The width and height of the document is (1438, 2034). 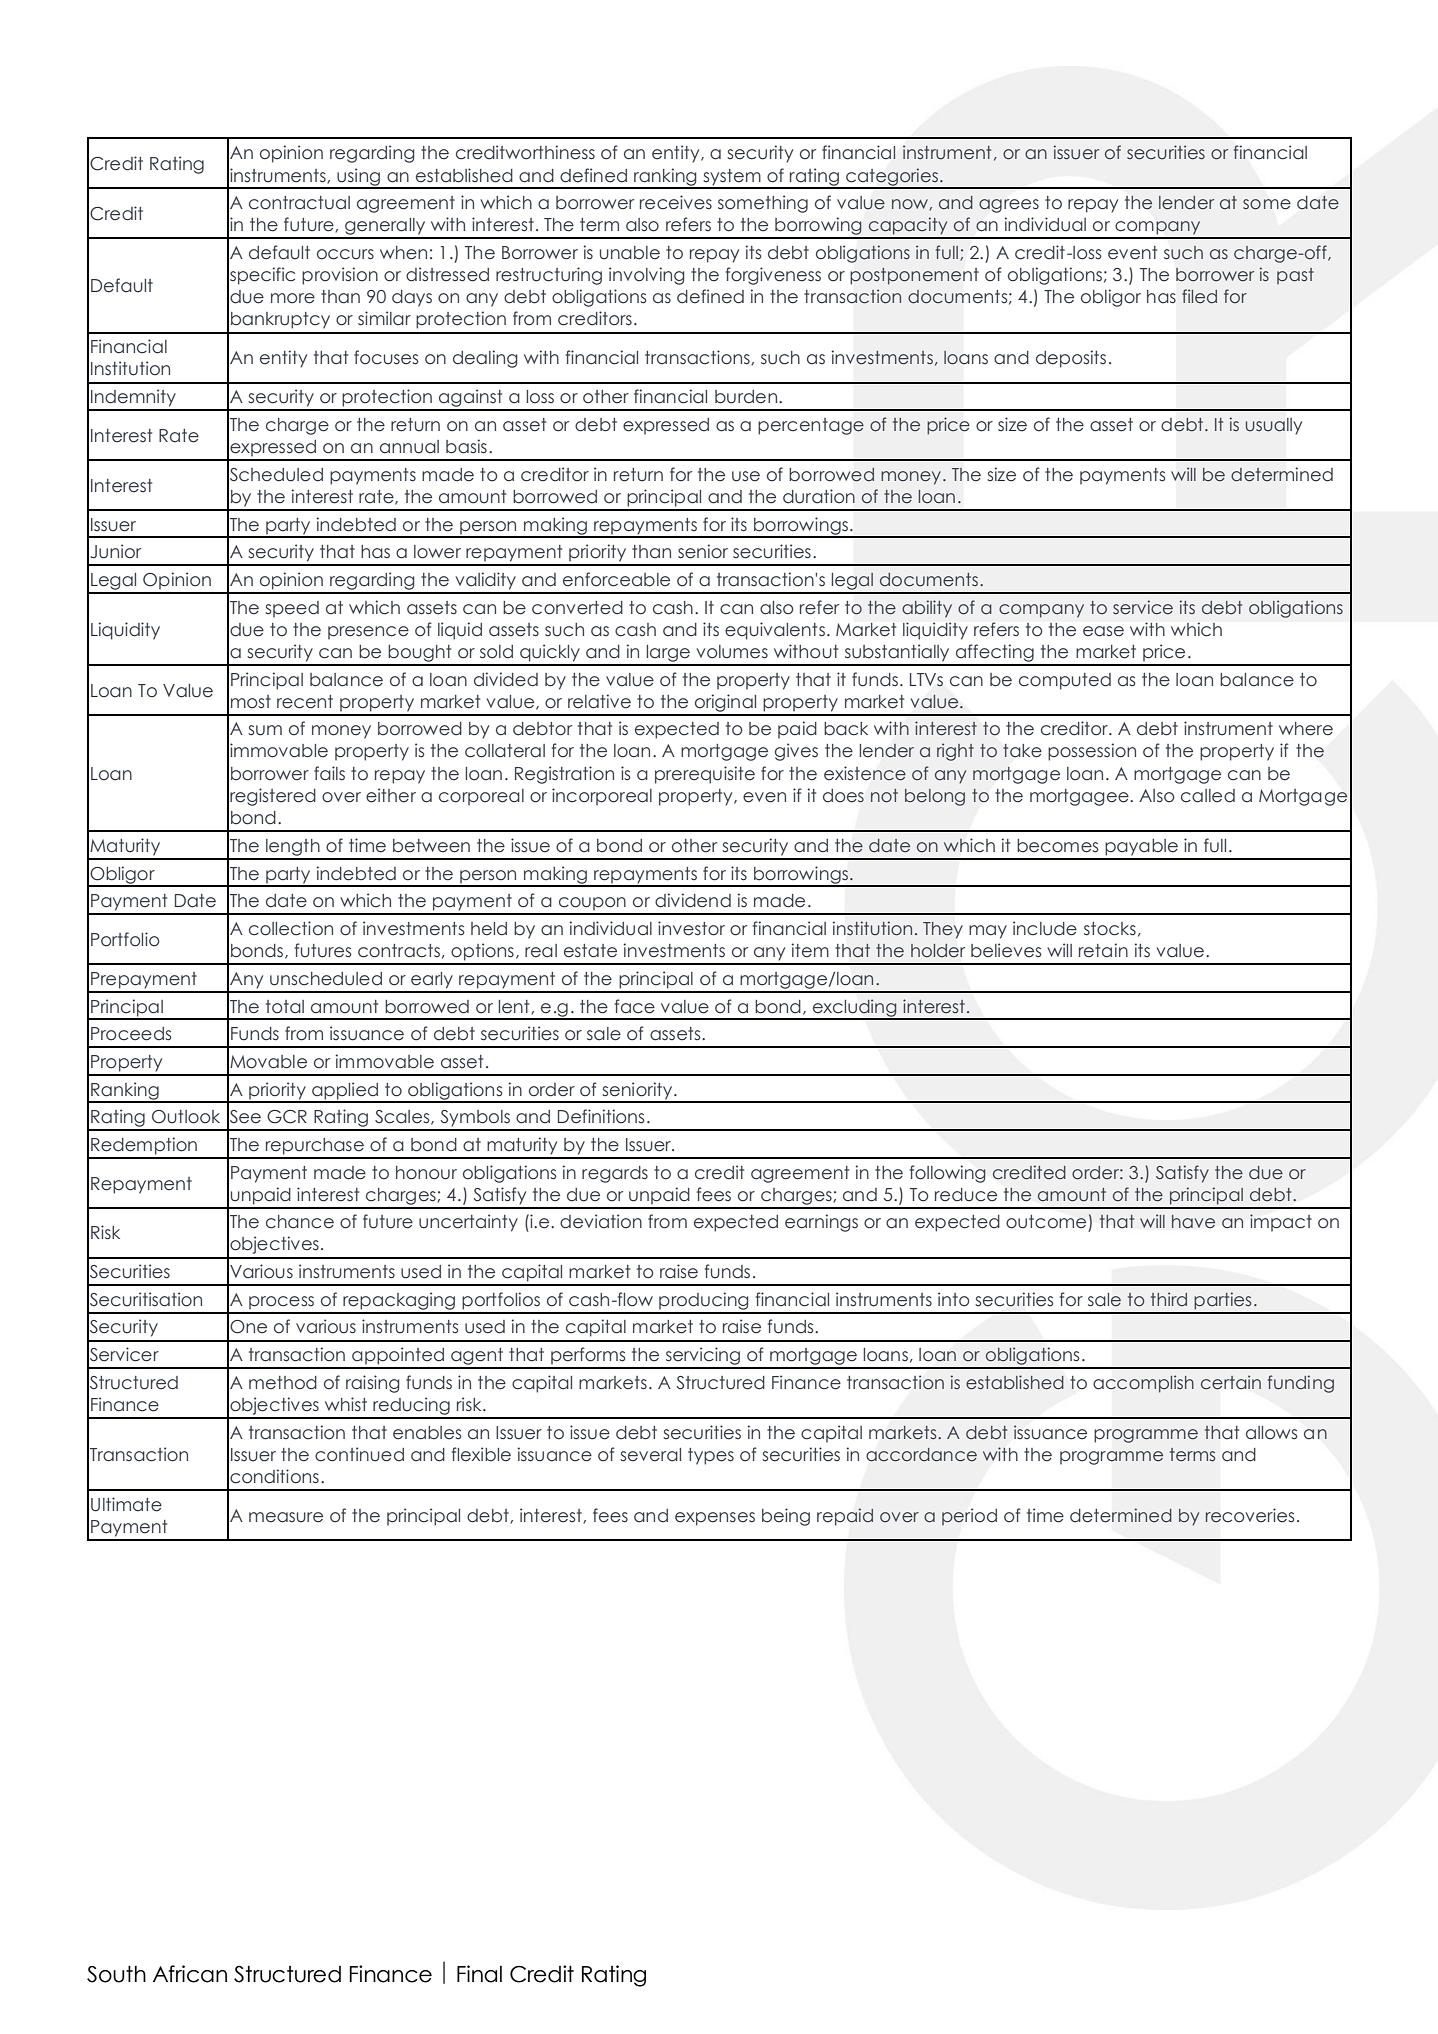 I want to click on contractual, so click(x=299, y=203).
